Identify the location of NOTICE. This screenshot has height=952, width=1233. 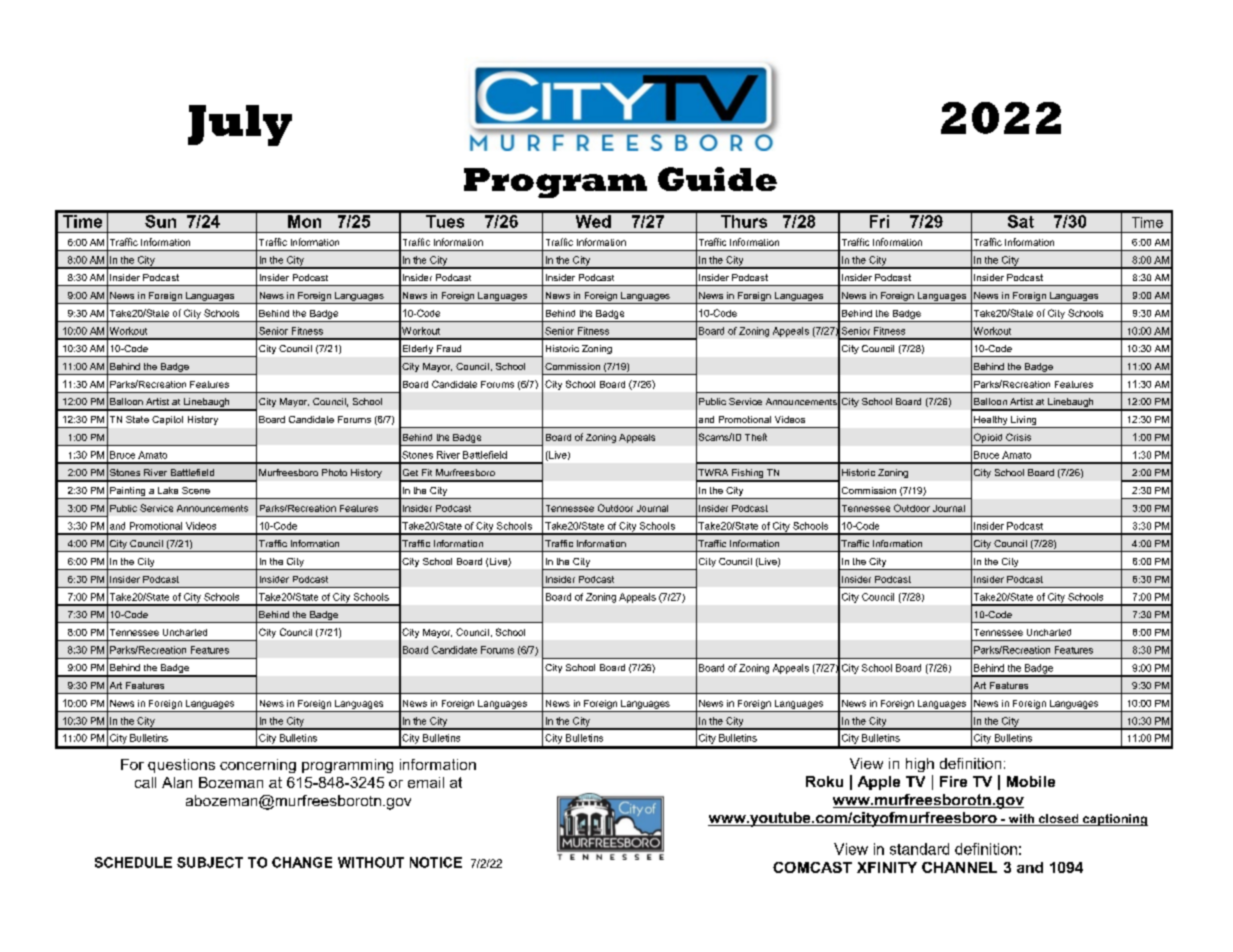
(436, 862).
